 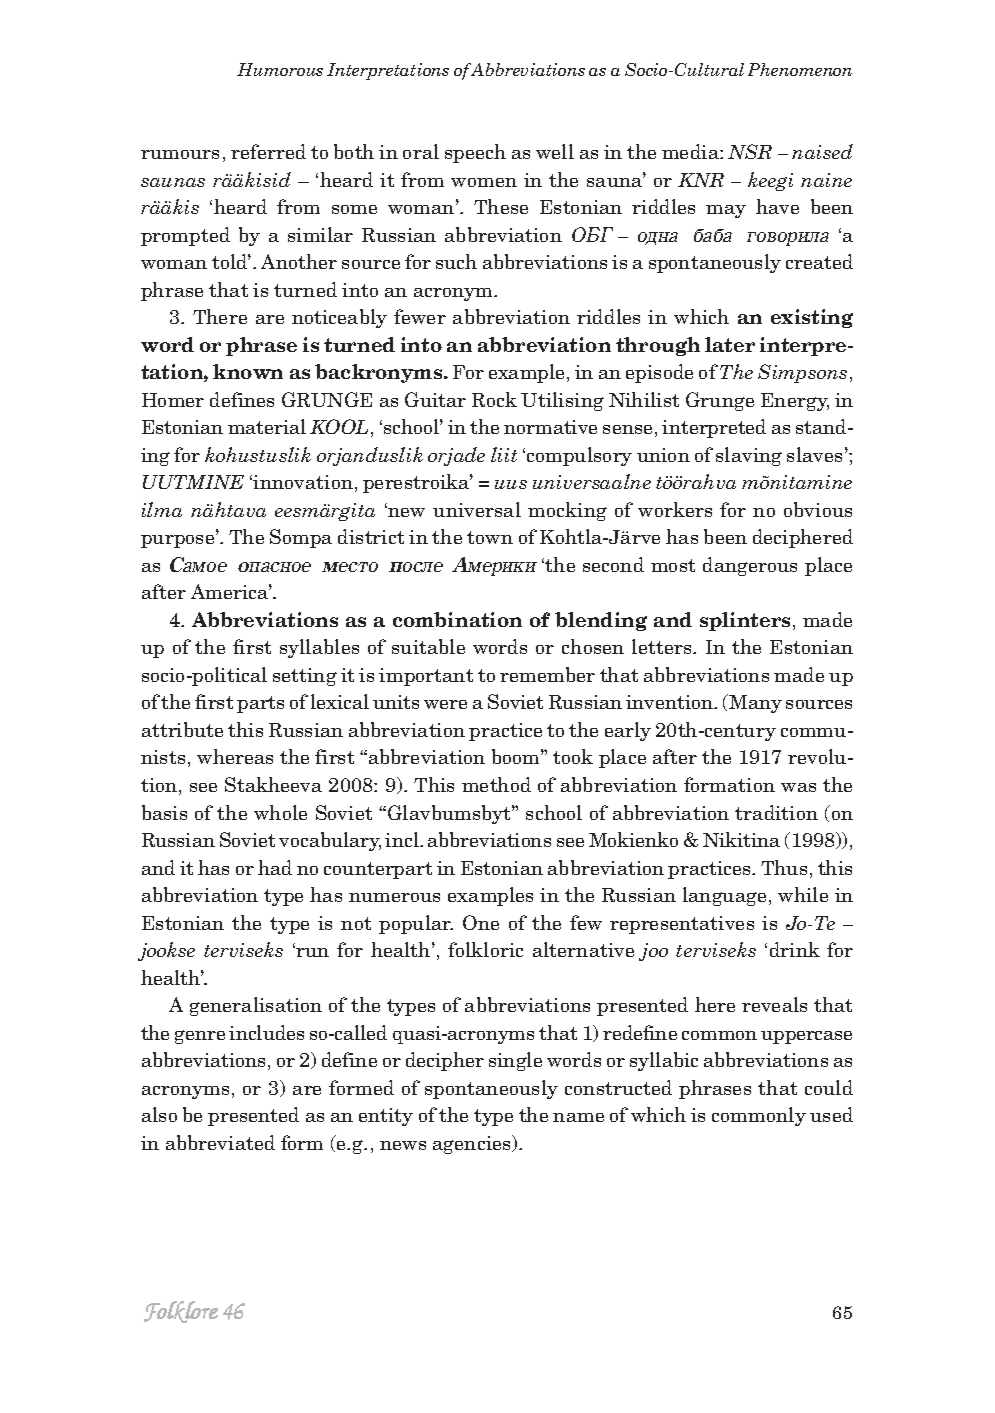 What do you see at coordinates (428, 646) in the screenshot?
I see `suitable` at bounding box center [428, 646].
